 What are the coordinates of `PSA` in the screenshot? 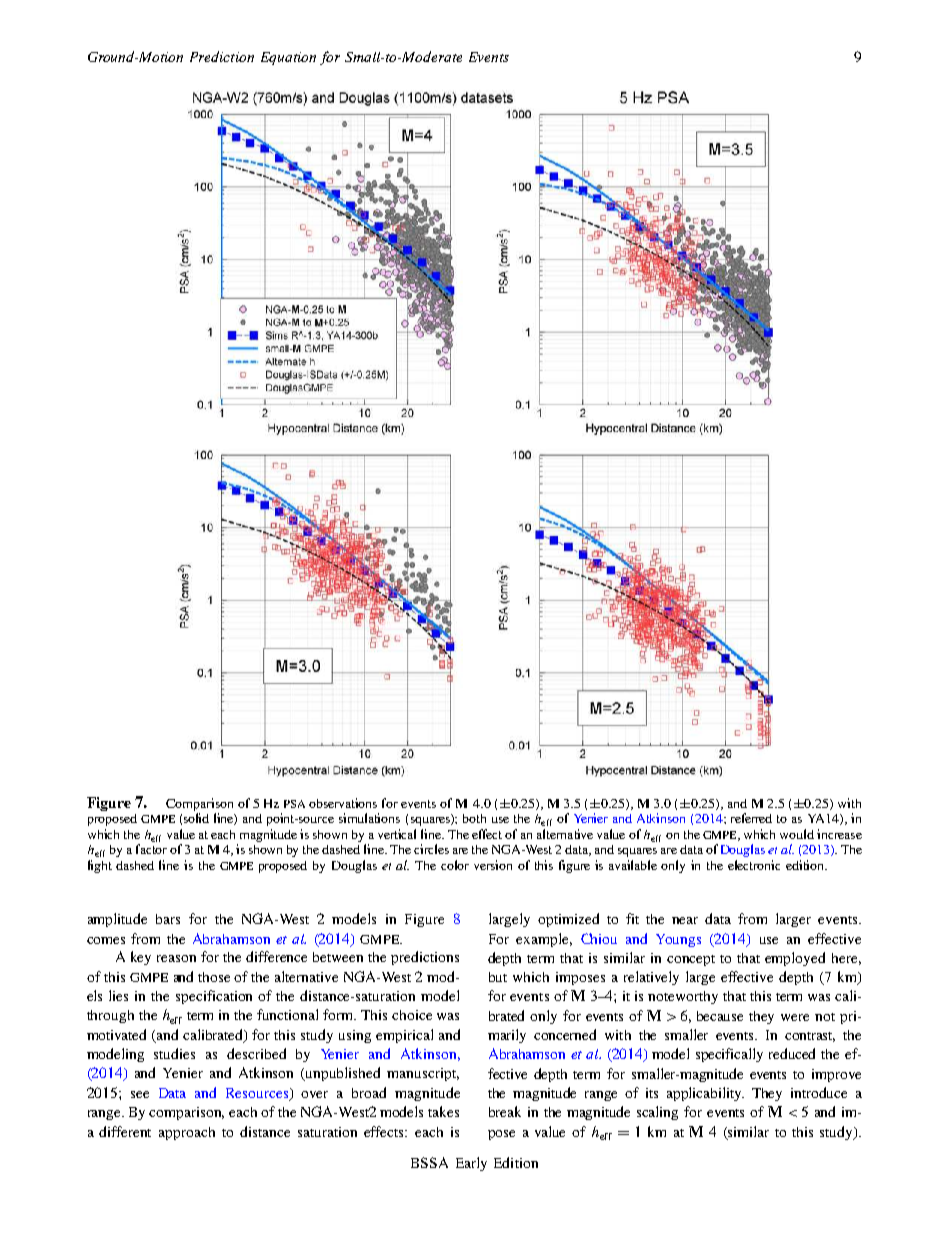 It's located at (294, 804).
